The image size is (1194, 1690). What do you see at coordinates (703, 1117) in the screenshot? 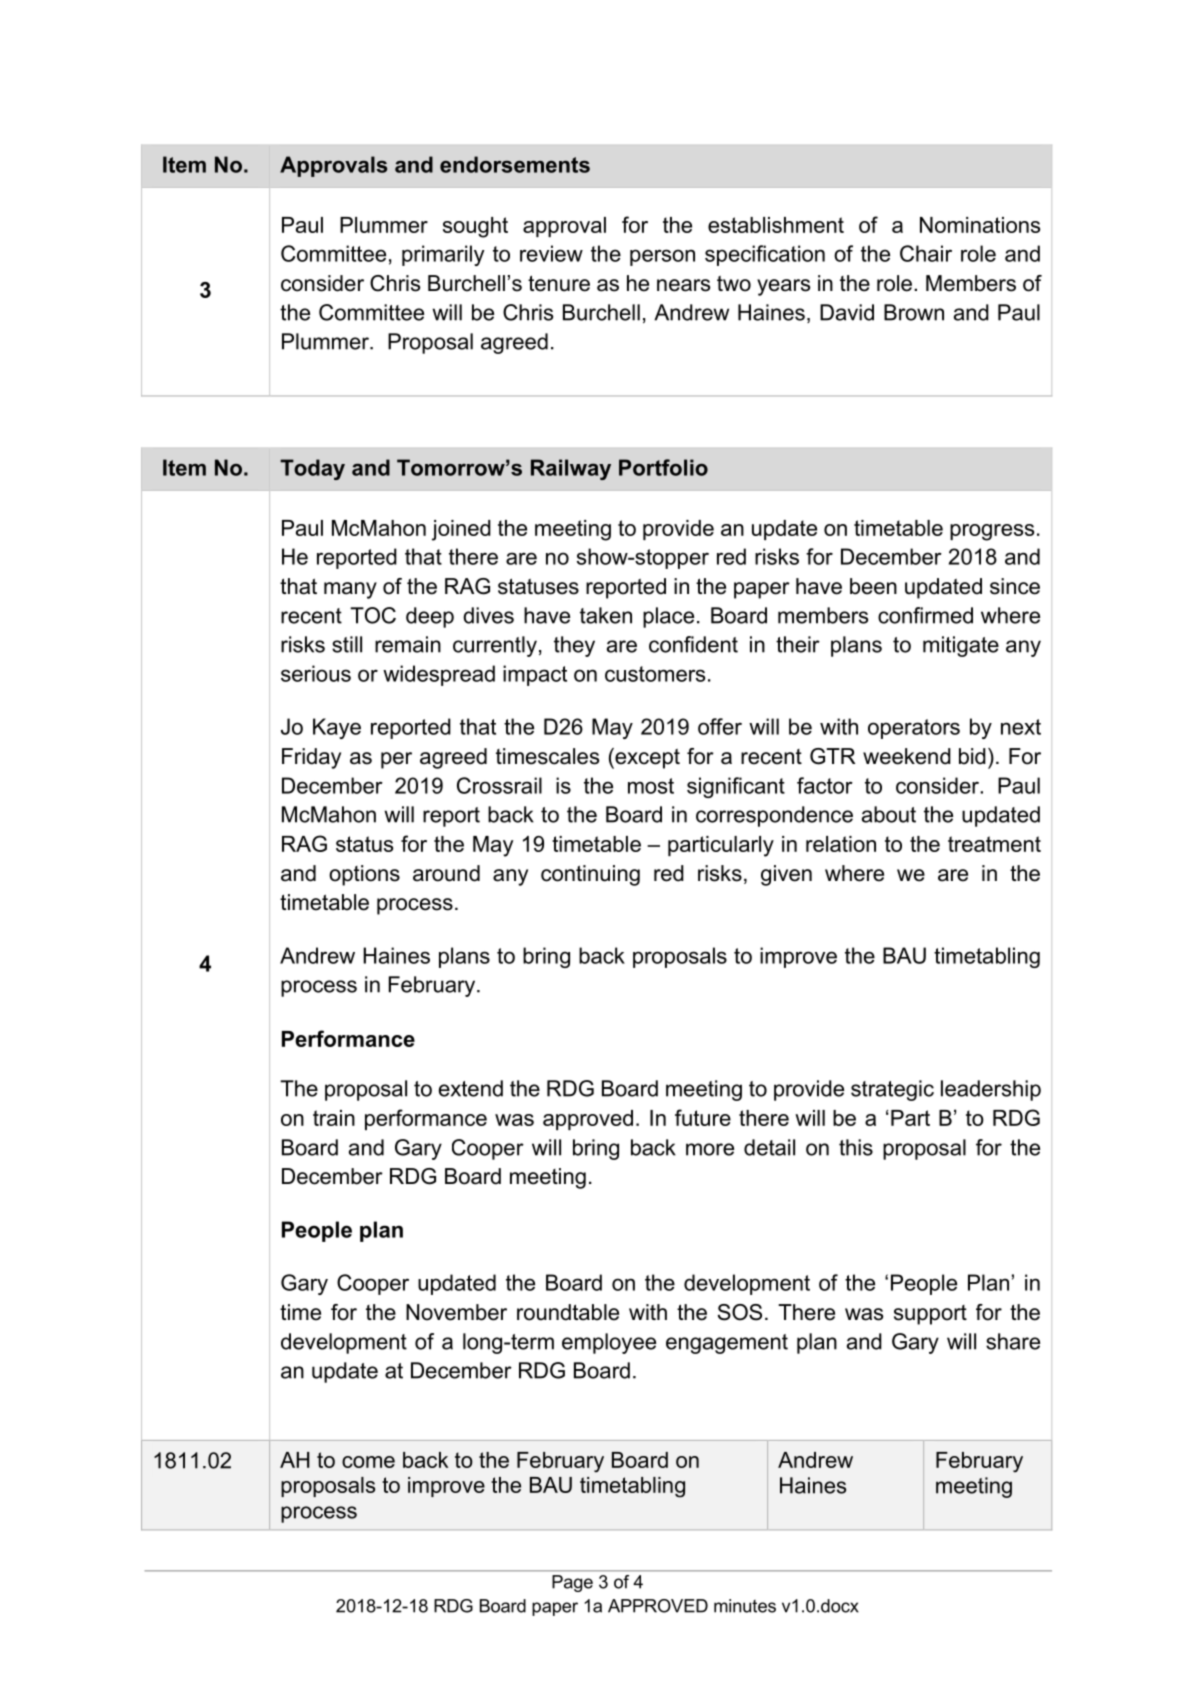
I see `future` at bounding box center [703, 1117].
